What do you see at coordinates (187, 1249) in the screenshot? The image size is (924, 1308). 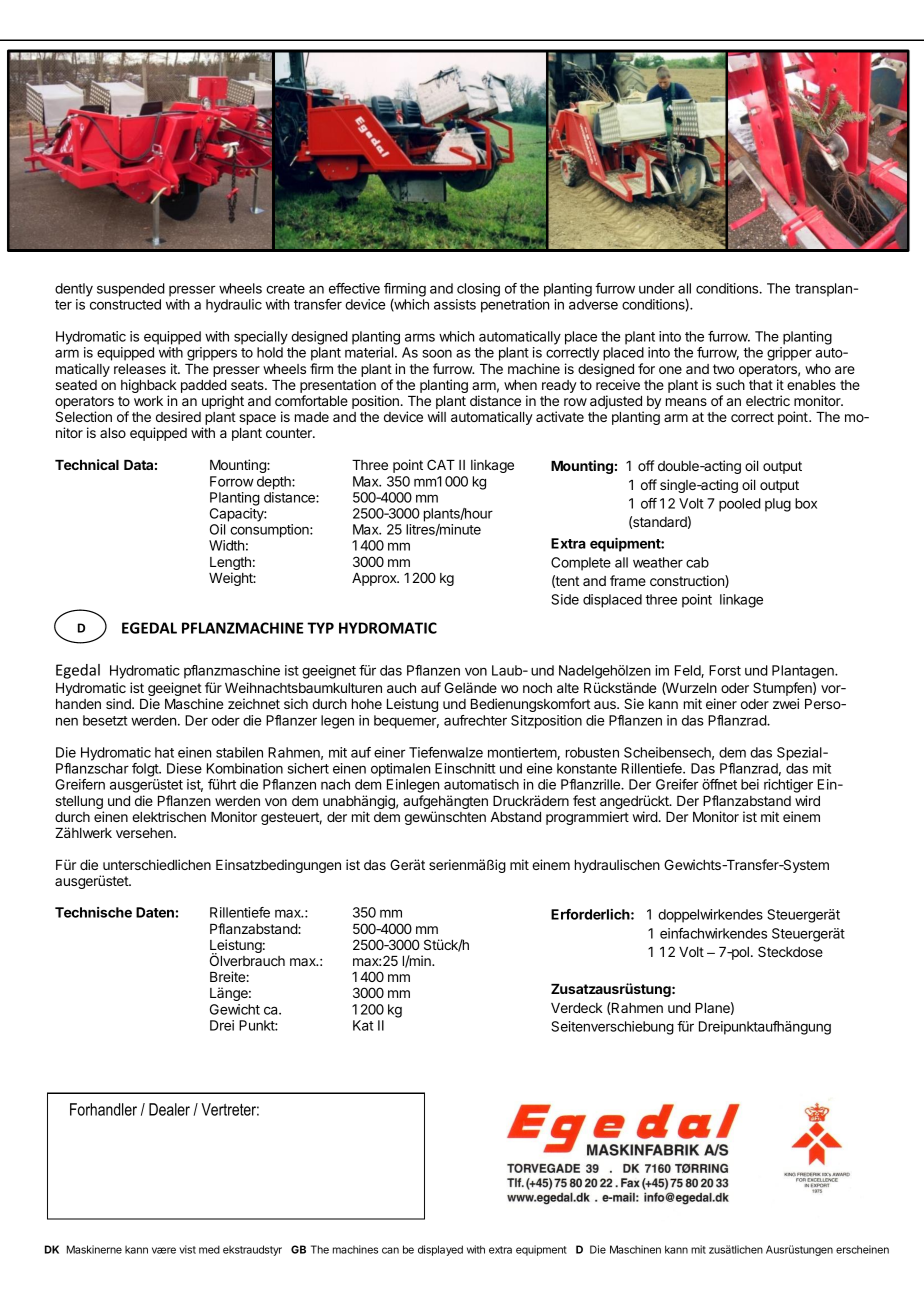 I see `vist` at bounding box center [187, 1249].
